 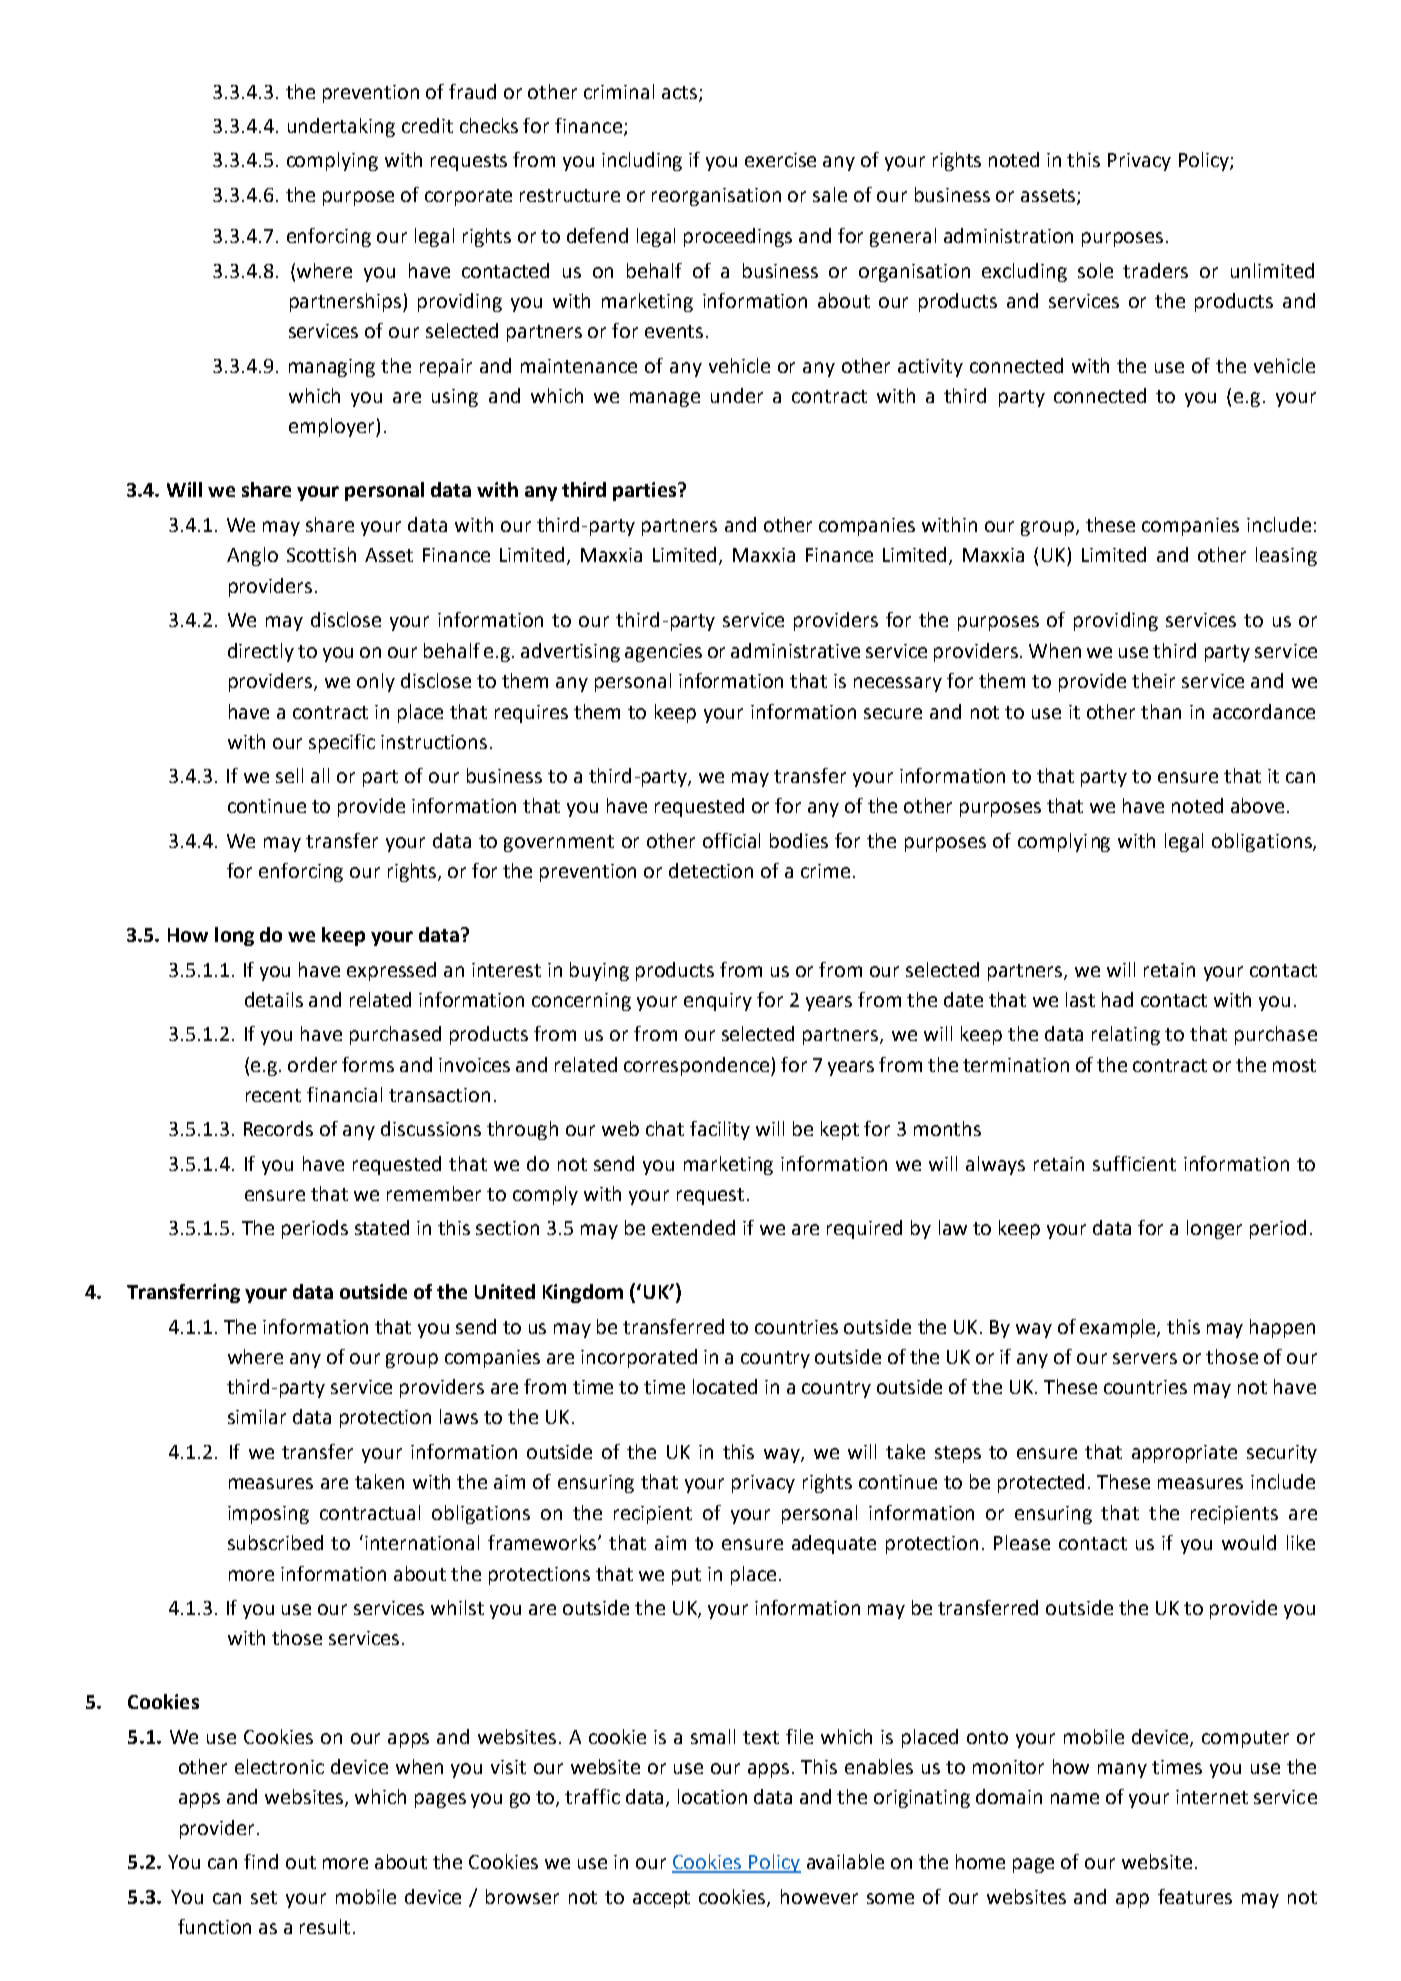 I want to click on subscribed, so click(x=275, y=1542).
